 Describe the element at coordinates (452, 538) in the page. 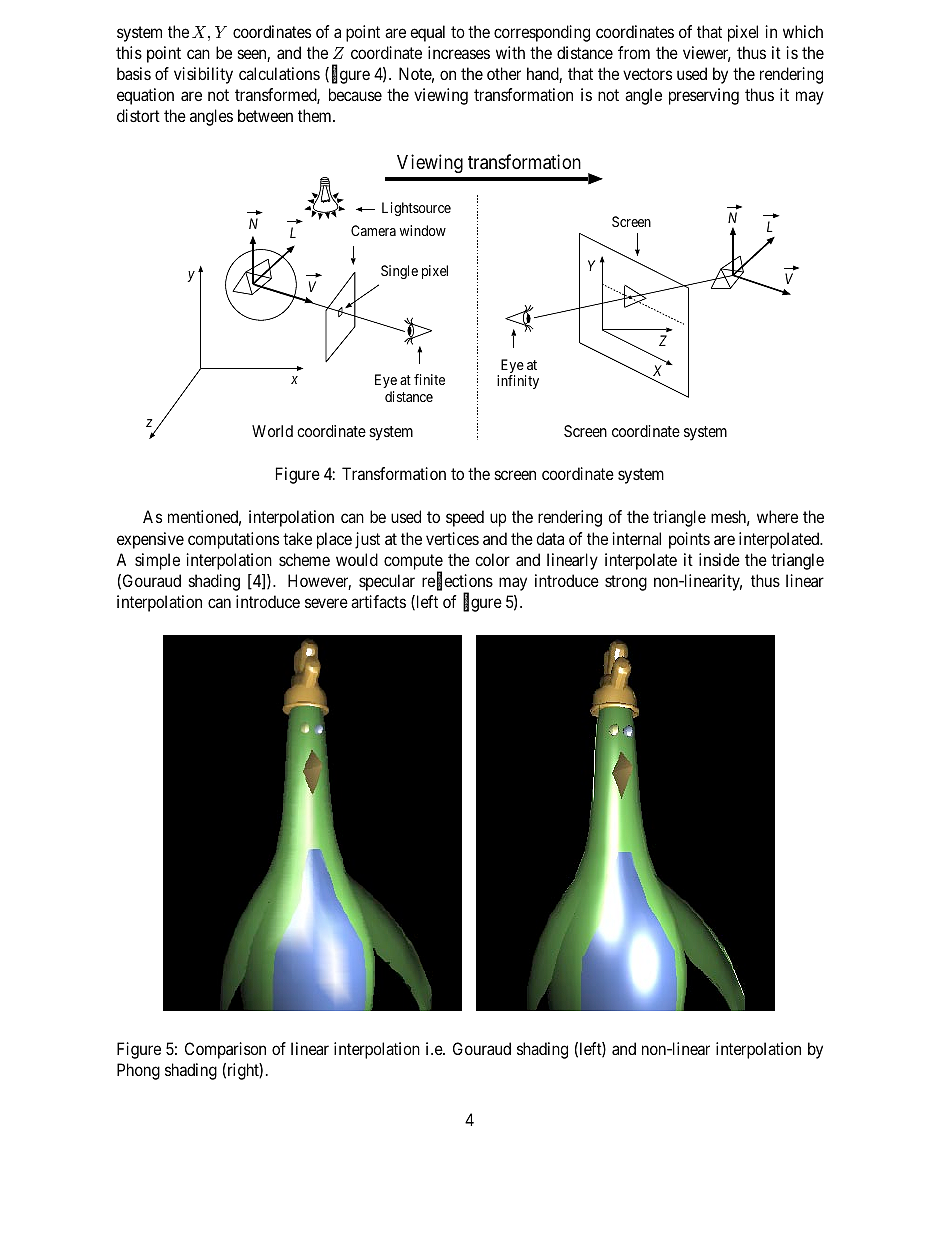

I see `vertices` at that location.
